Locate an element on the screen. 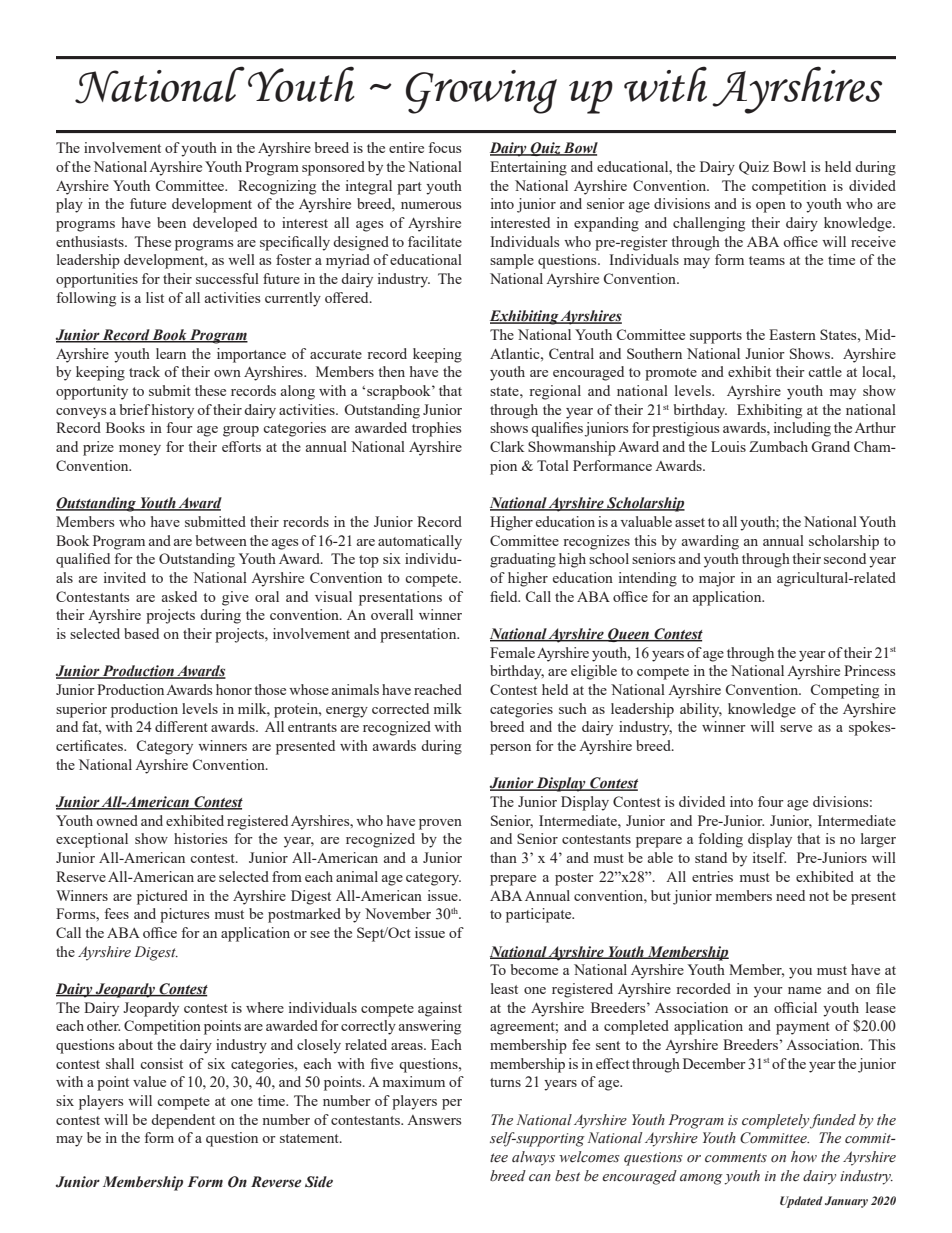 The image size is (952, 1233). Recognizing is located at coordinates (277, 187).
